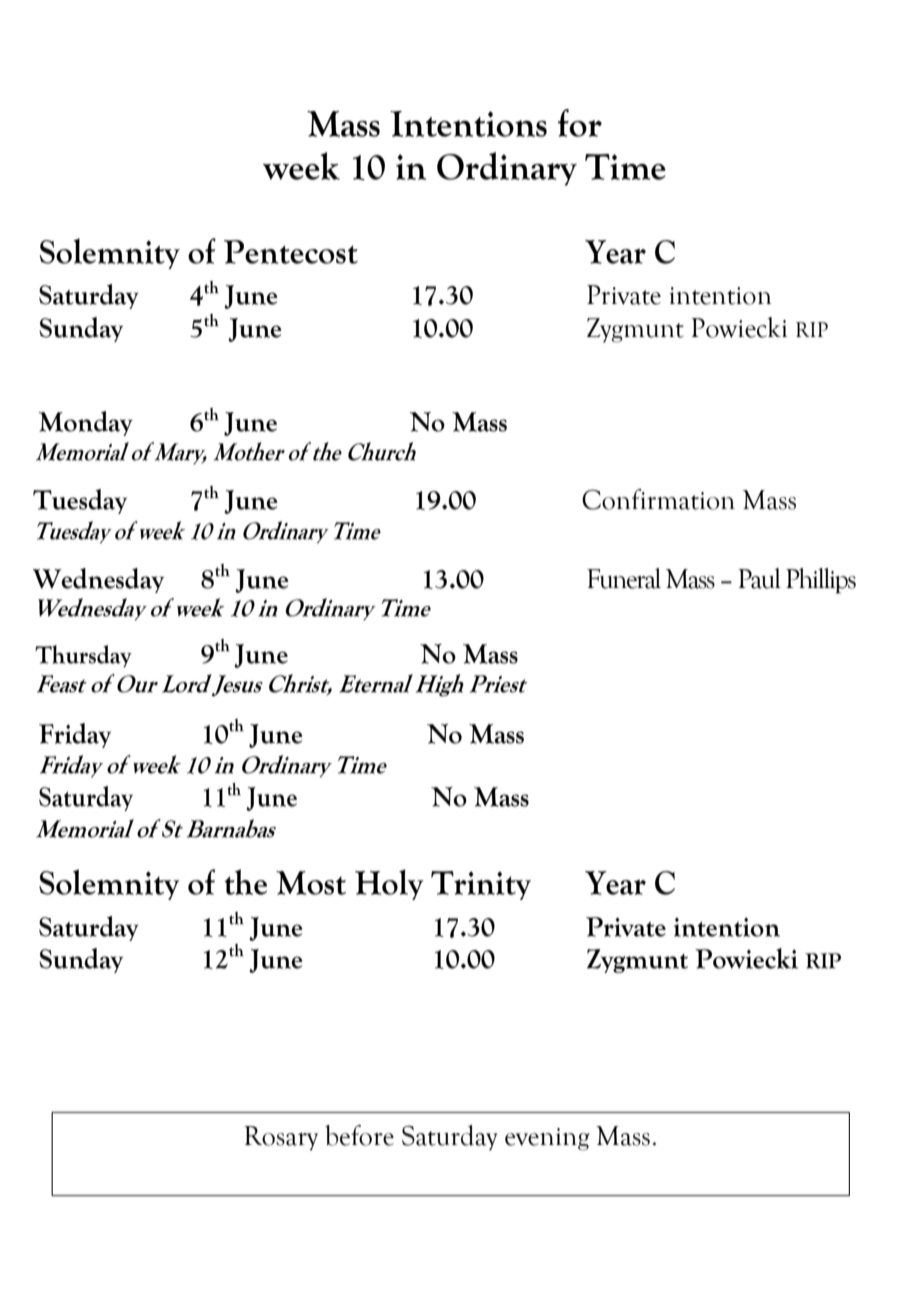  Describe the element at coordinates (624, 578) in the page. I see `Funeral` at that location.
